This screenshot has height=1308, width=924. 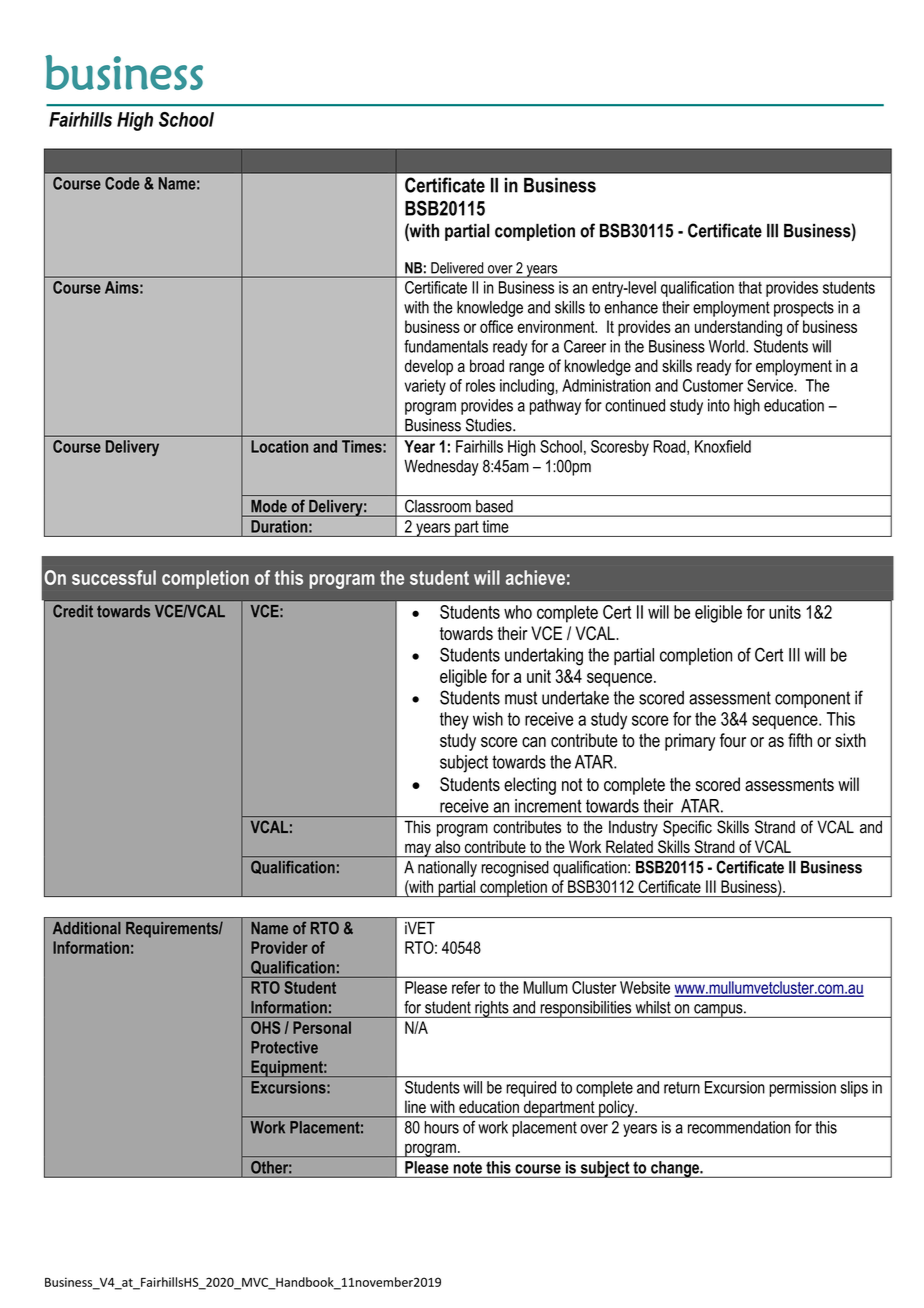 I want to click on Additional, so click(x=87, y=928).
